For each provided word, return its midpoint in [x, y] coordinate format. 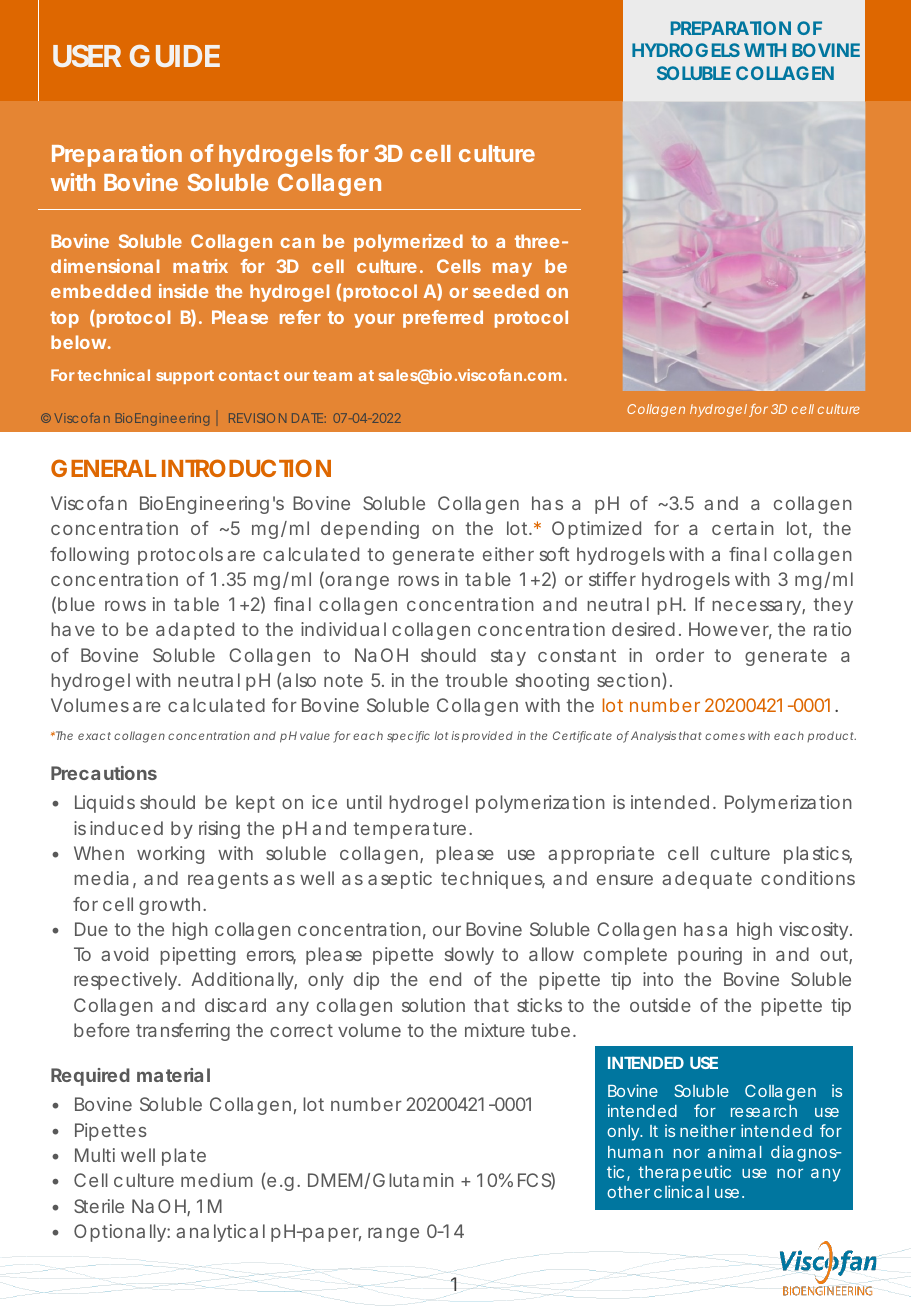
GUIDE [175, 56]
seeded [506, 291]
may [512, 270]
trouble [476, 680]
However [730, 630]
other [628, 1192]
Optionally [121, 1233]
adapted [195, 631]
